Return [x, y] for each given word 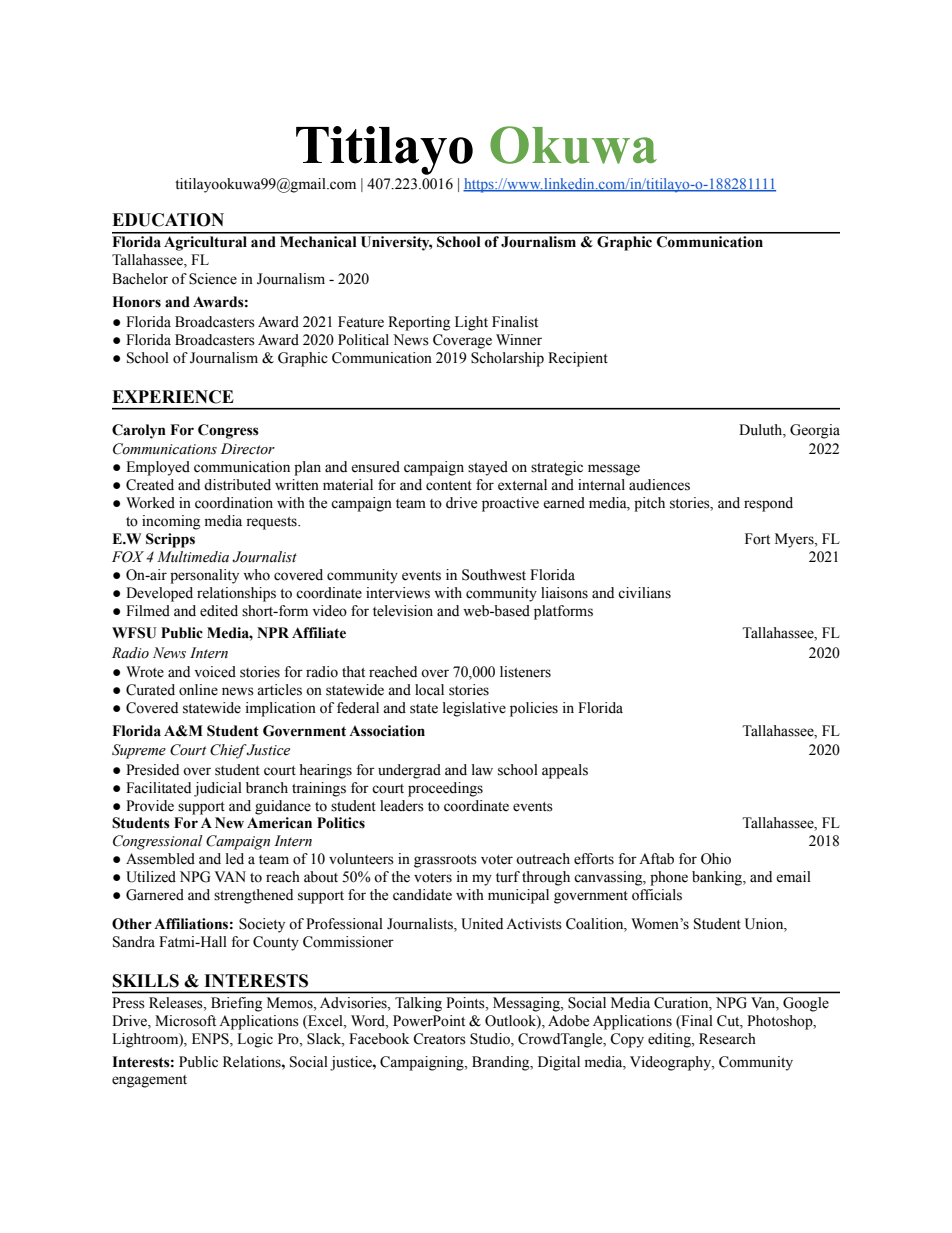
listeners [525, 672]
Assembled [160, 859]
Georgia [815, 431]
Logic [255, 1040]
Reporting [419, 323]
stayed [488, 468]
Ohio [716, 859]
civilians [644, 593]
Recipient [578, 359]
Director [248, 449]
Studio [491, 1040]
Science [213, 279]
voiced [215, 672]
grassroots [445, 861]
